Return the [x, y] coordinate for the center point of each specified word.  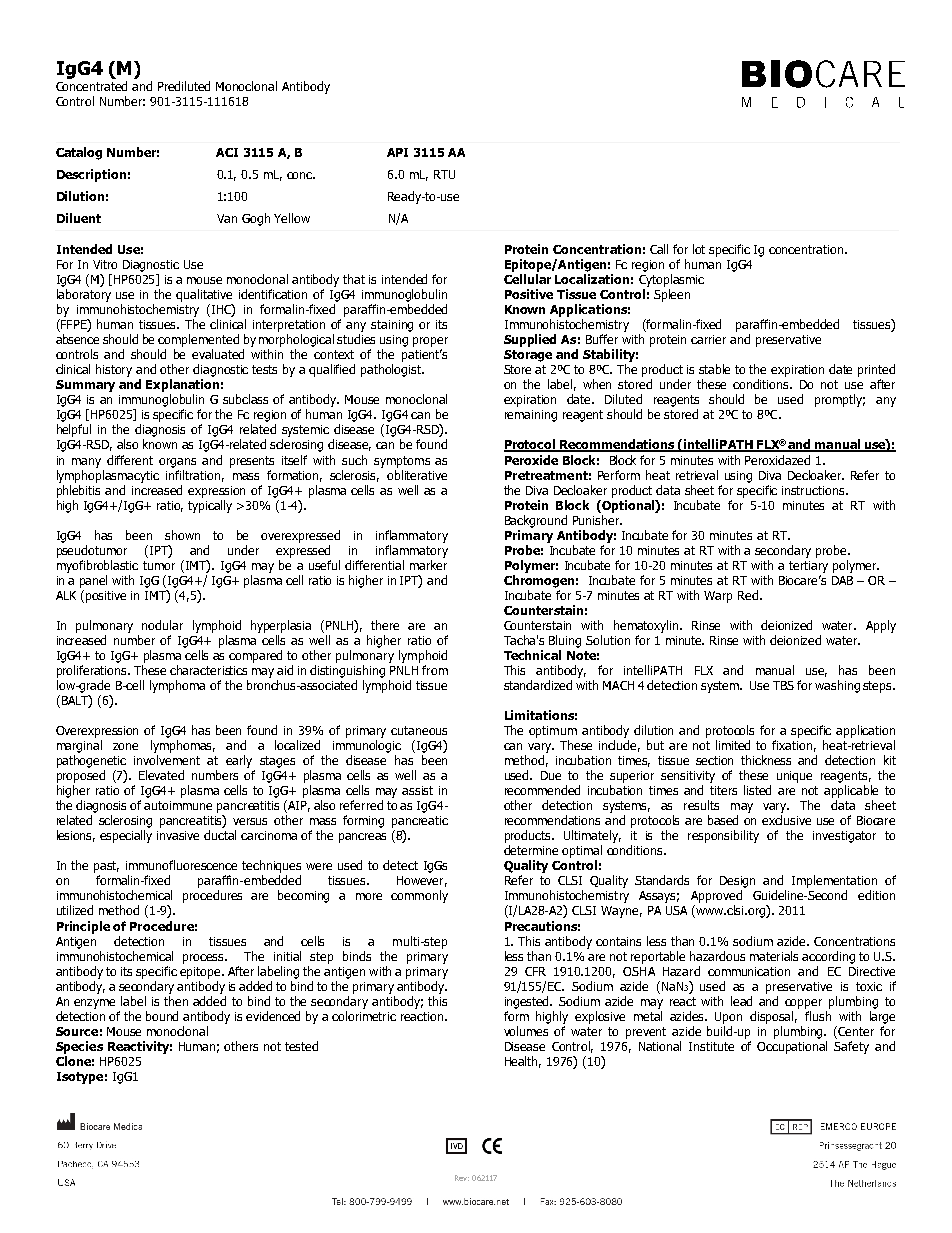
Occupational [792, 1047]
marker [428, 565]
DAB [842, 580]
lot [699, 249]
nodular [162, 625]
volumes [526, 1031]
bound [162, 1016]
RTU [444, 174]
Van [227, 218]
